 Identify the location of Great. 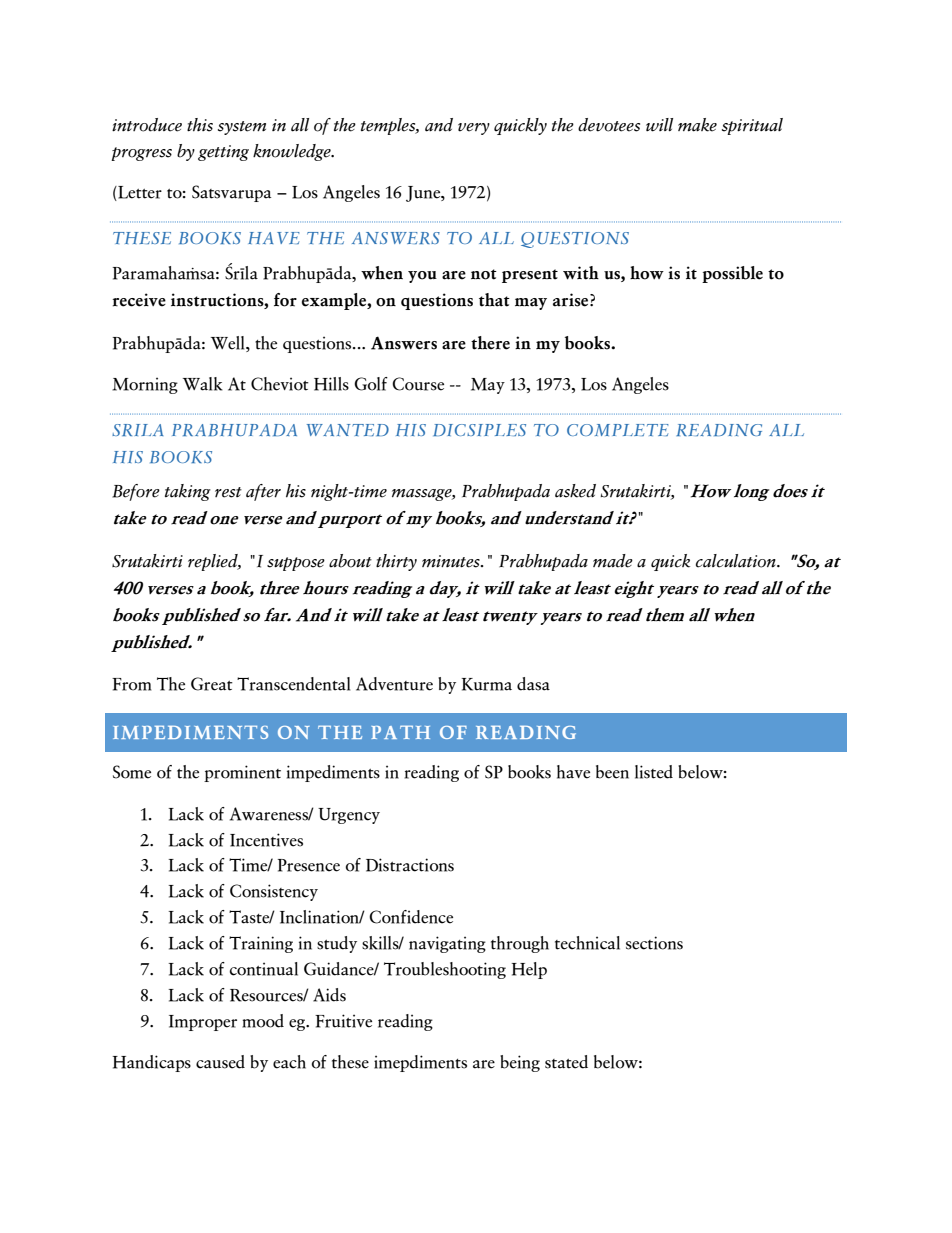
(212, 684).
